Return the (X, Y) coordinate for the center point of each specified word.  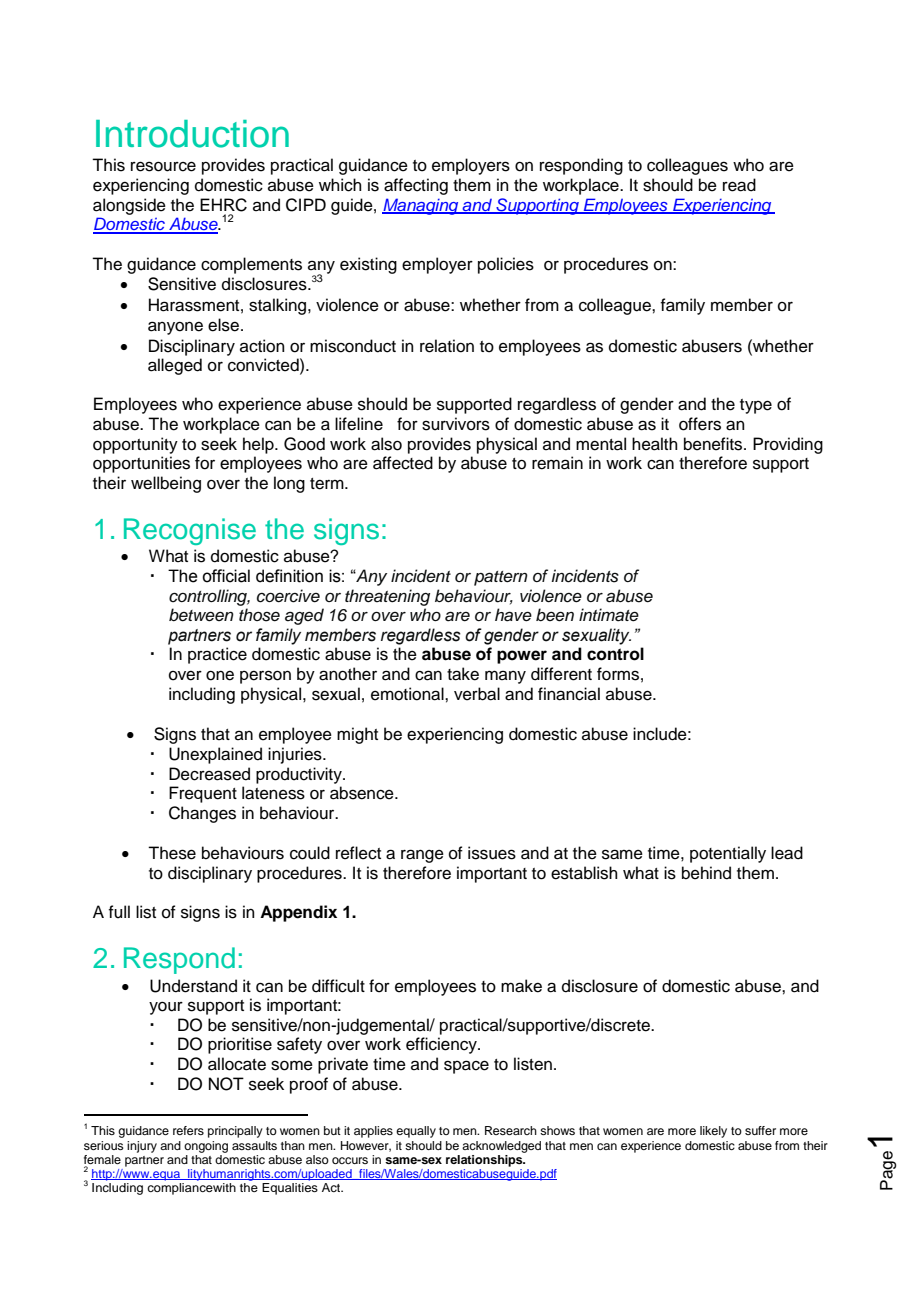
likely (713, 1132)
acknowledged (501, 1147)
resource (163, 166)
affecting (416, 186)
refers (188, 1130)
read (739, 185)
